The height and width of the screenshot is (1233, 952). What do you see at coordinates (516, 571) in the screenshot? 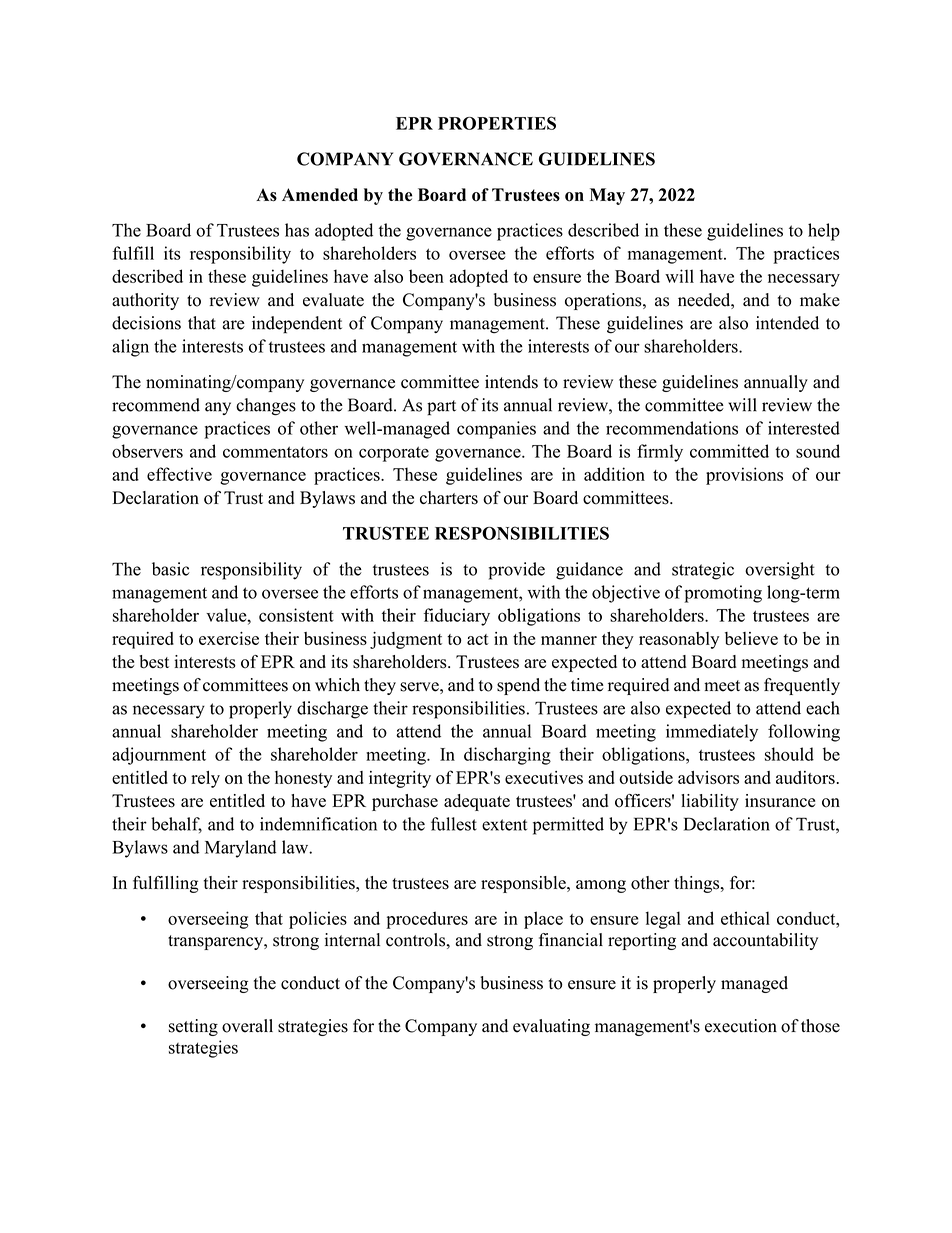
I see `provide` at bounding box center [516, 571].
